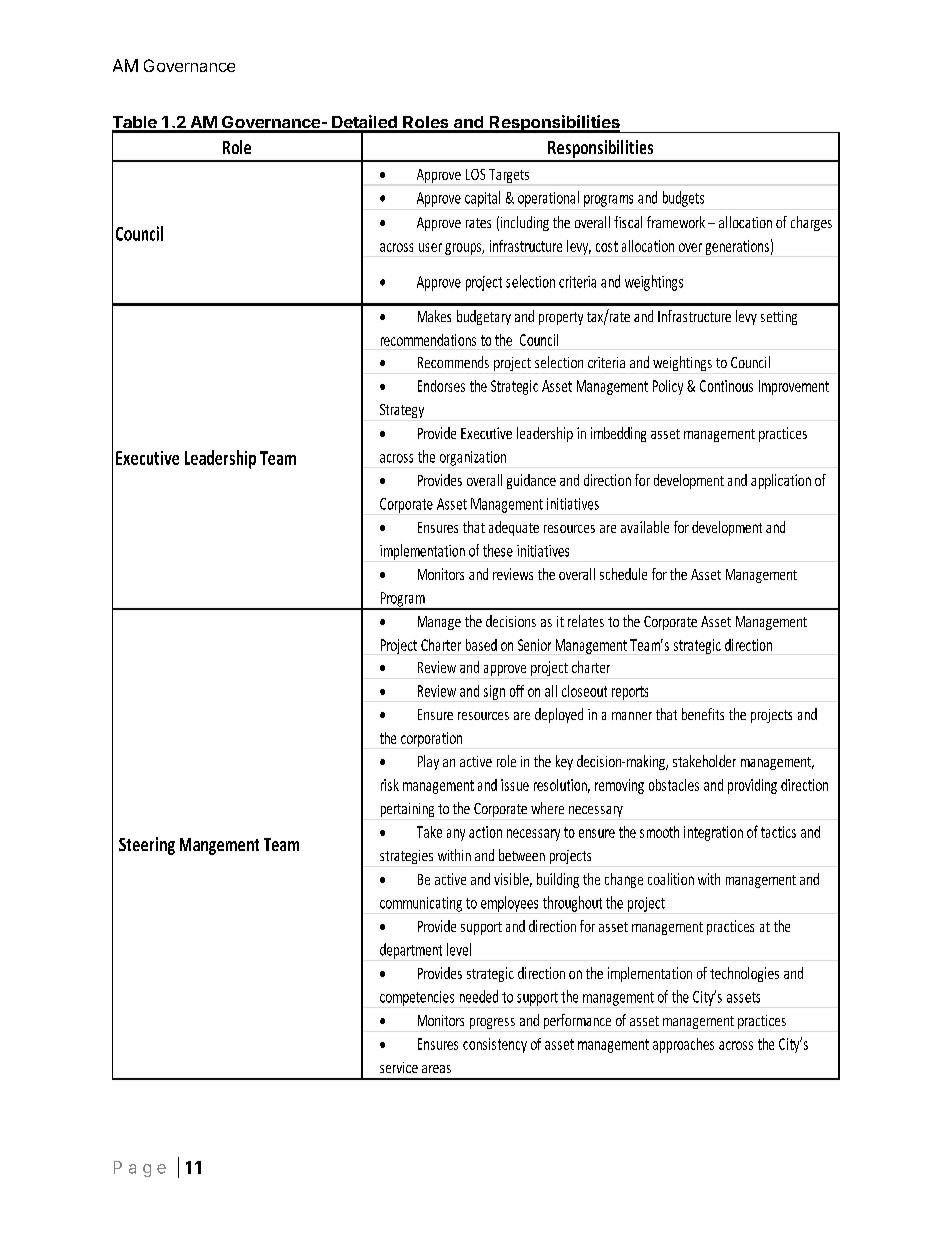  I want to click on user, so click(430, 247).
